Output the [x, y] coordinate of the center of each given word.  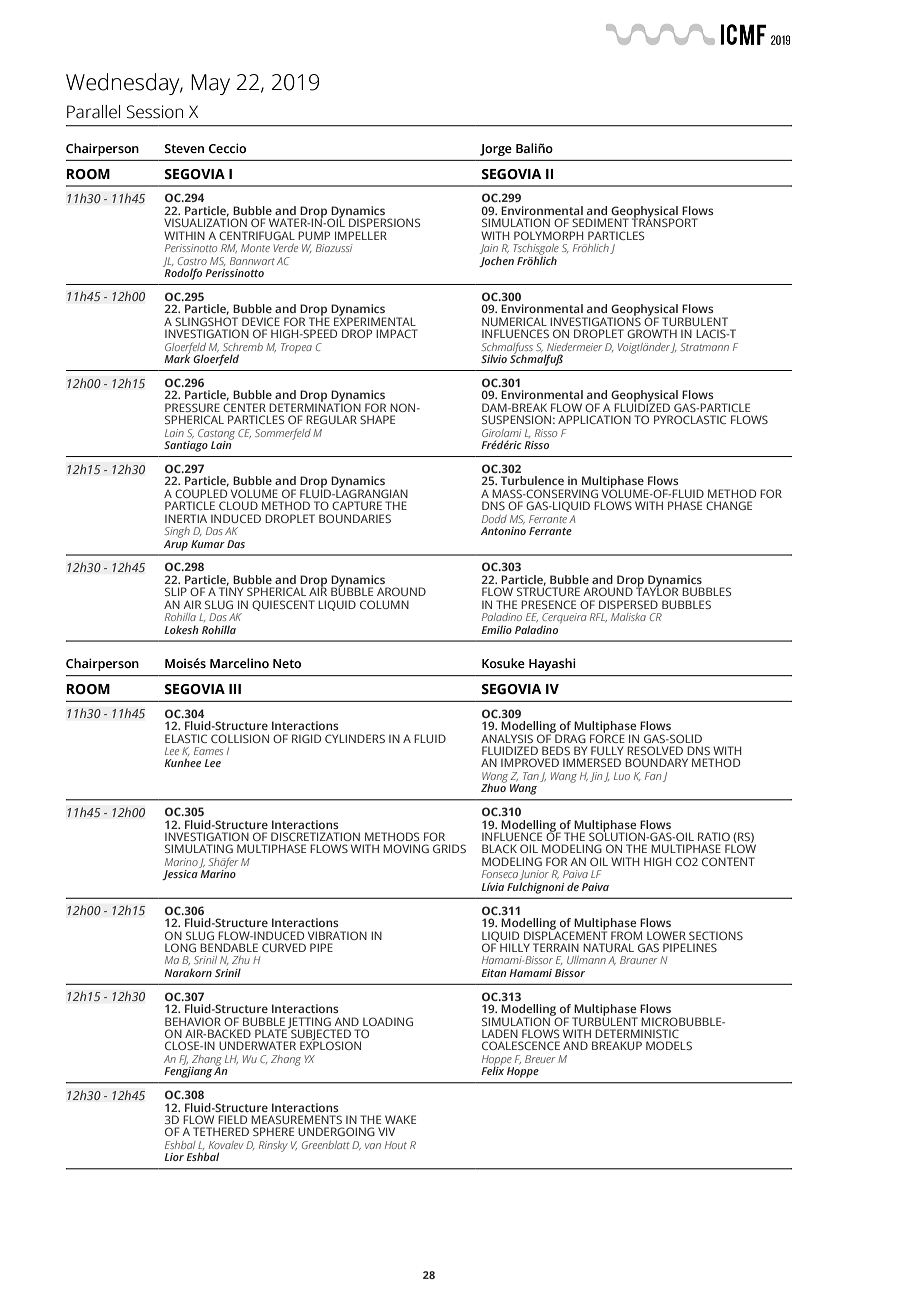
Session [155, 112]
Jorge [496, 150]
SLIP [176, 591]
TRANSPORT [665, 221]
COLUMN [384, 604]
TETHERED [221, 1131]
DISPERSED [628, 604]
